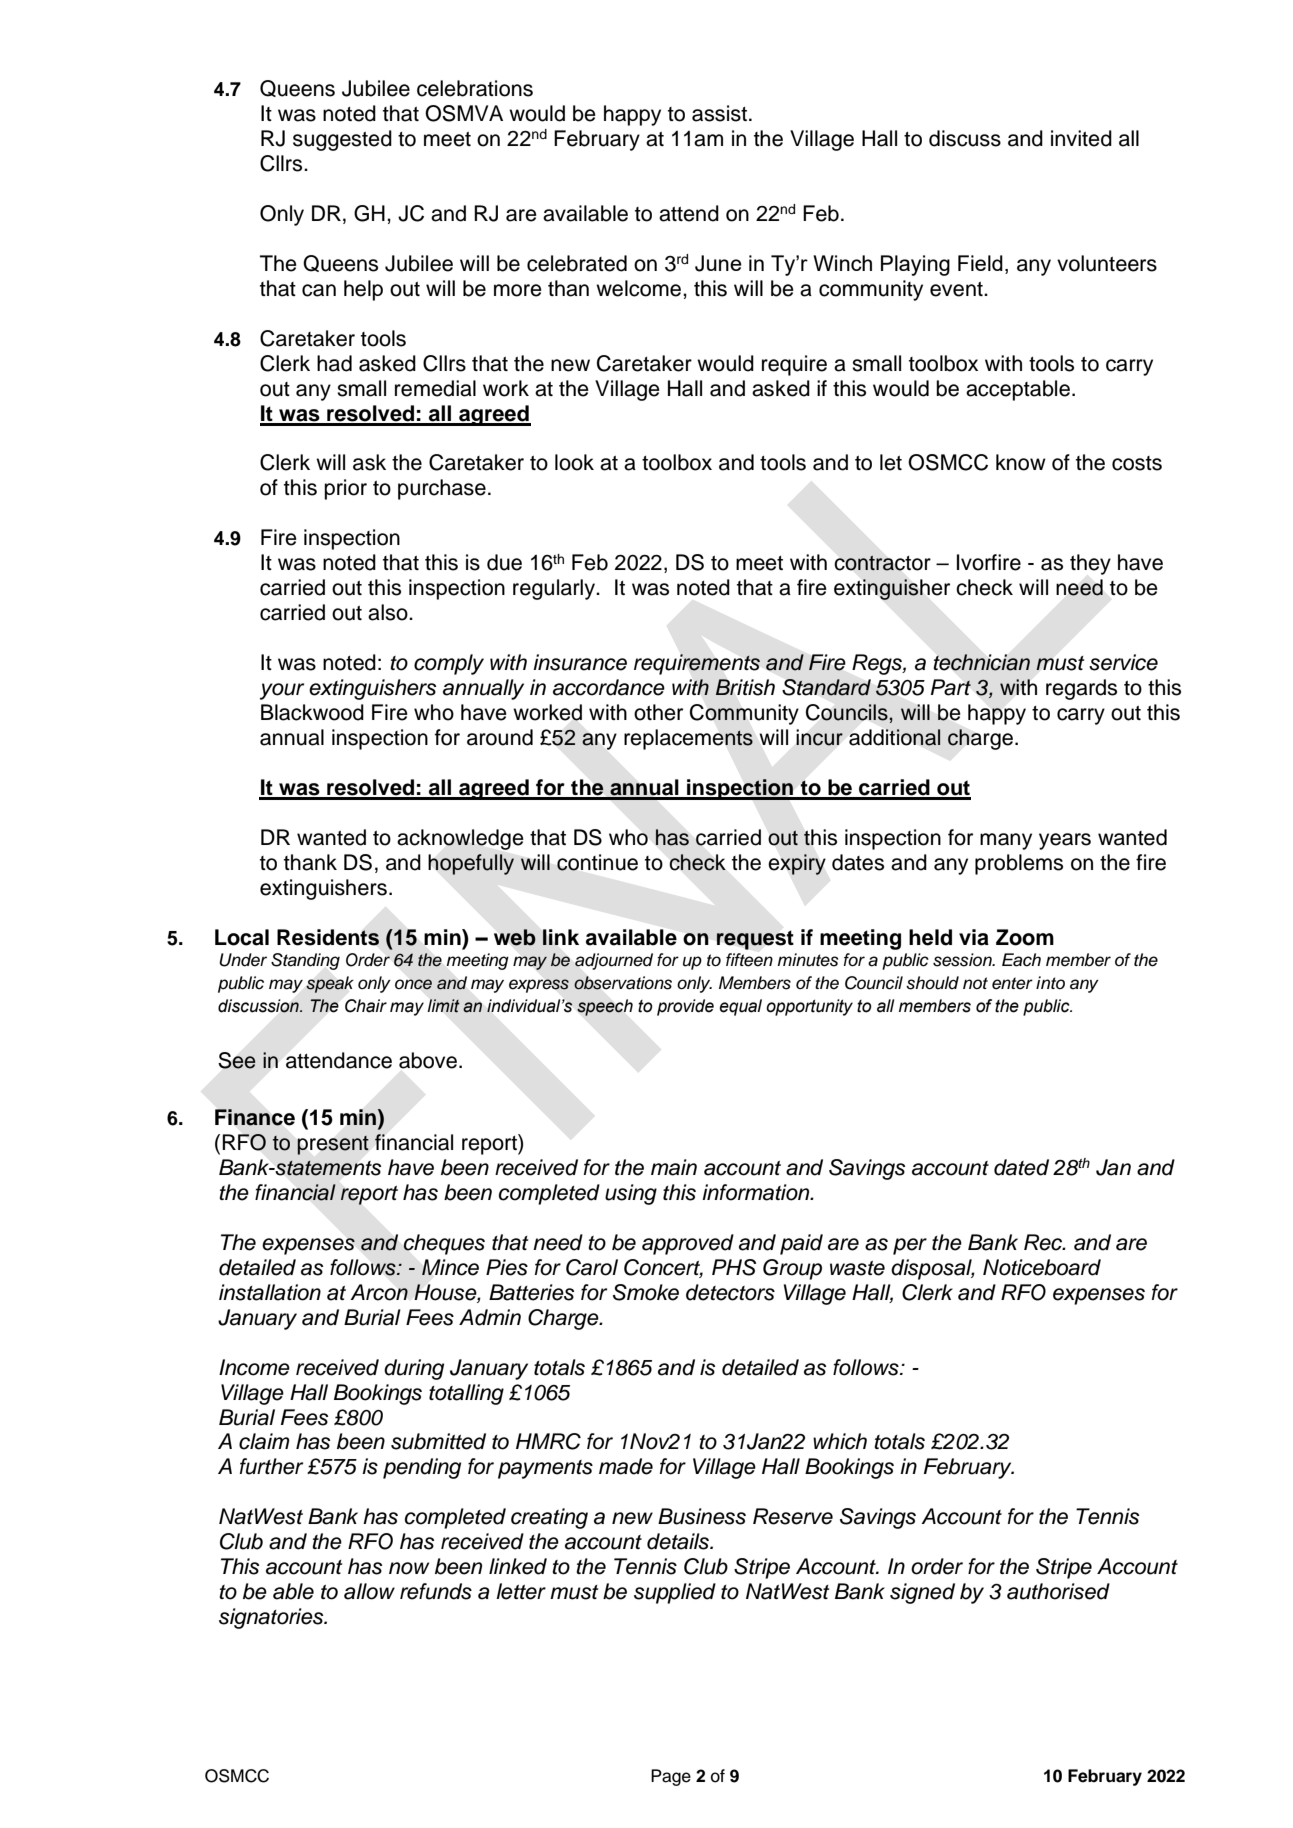 The height and width of the image is (1828, 1293). What do you see at coordinates (312, 712) in the image?
I see `Blackwood` at bounding box center [312, 712].
